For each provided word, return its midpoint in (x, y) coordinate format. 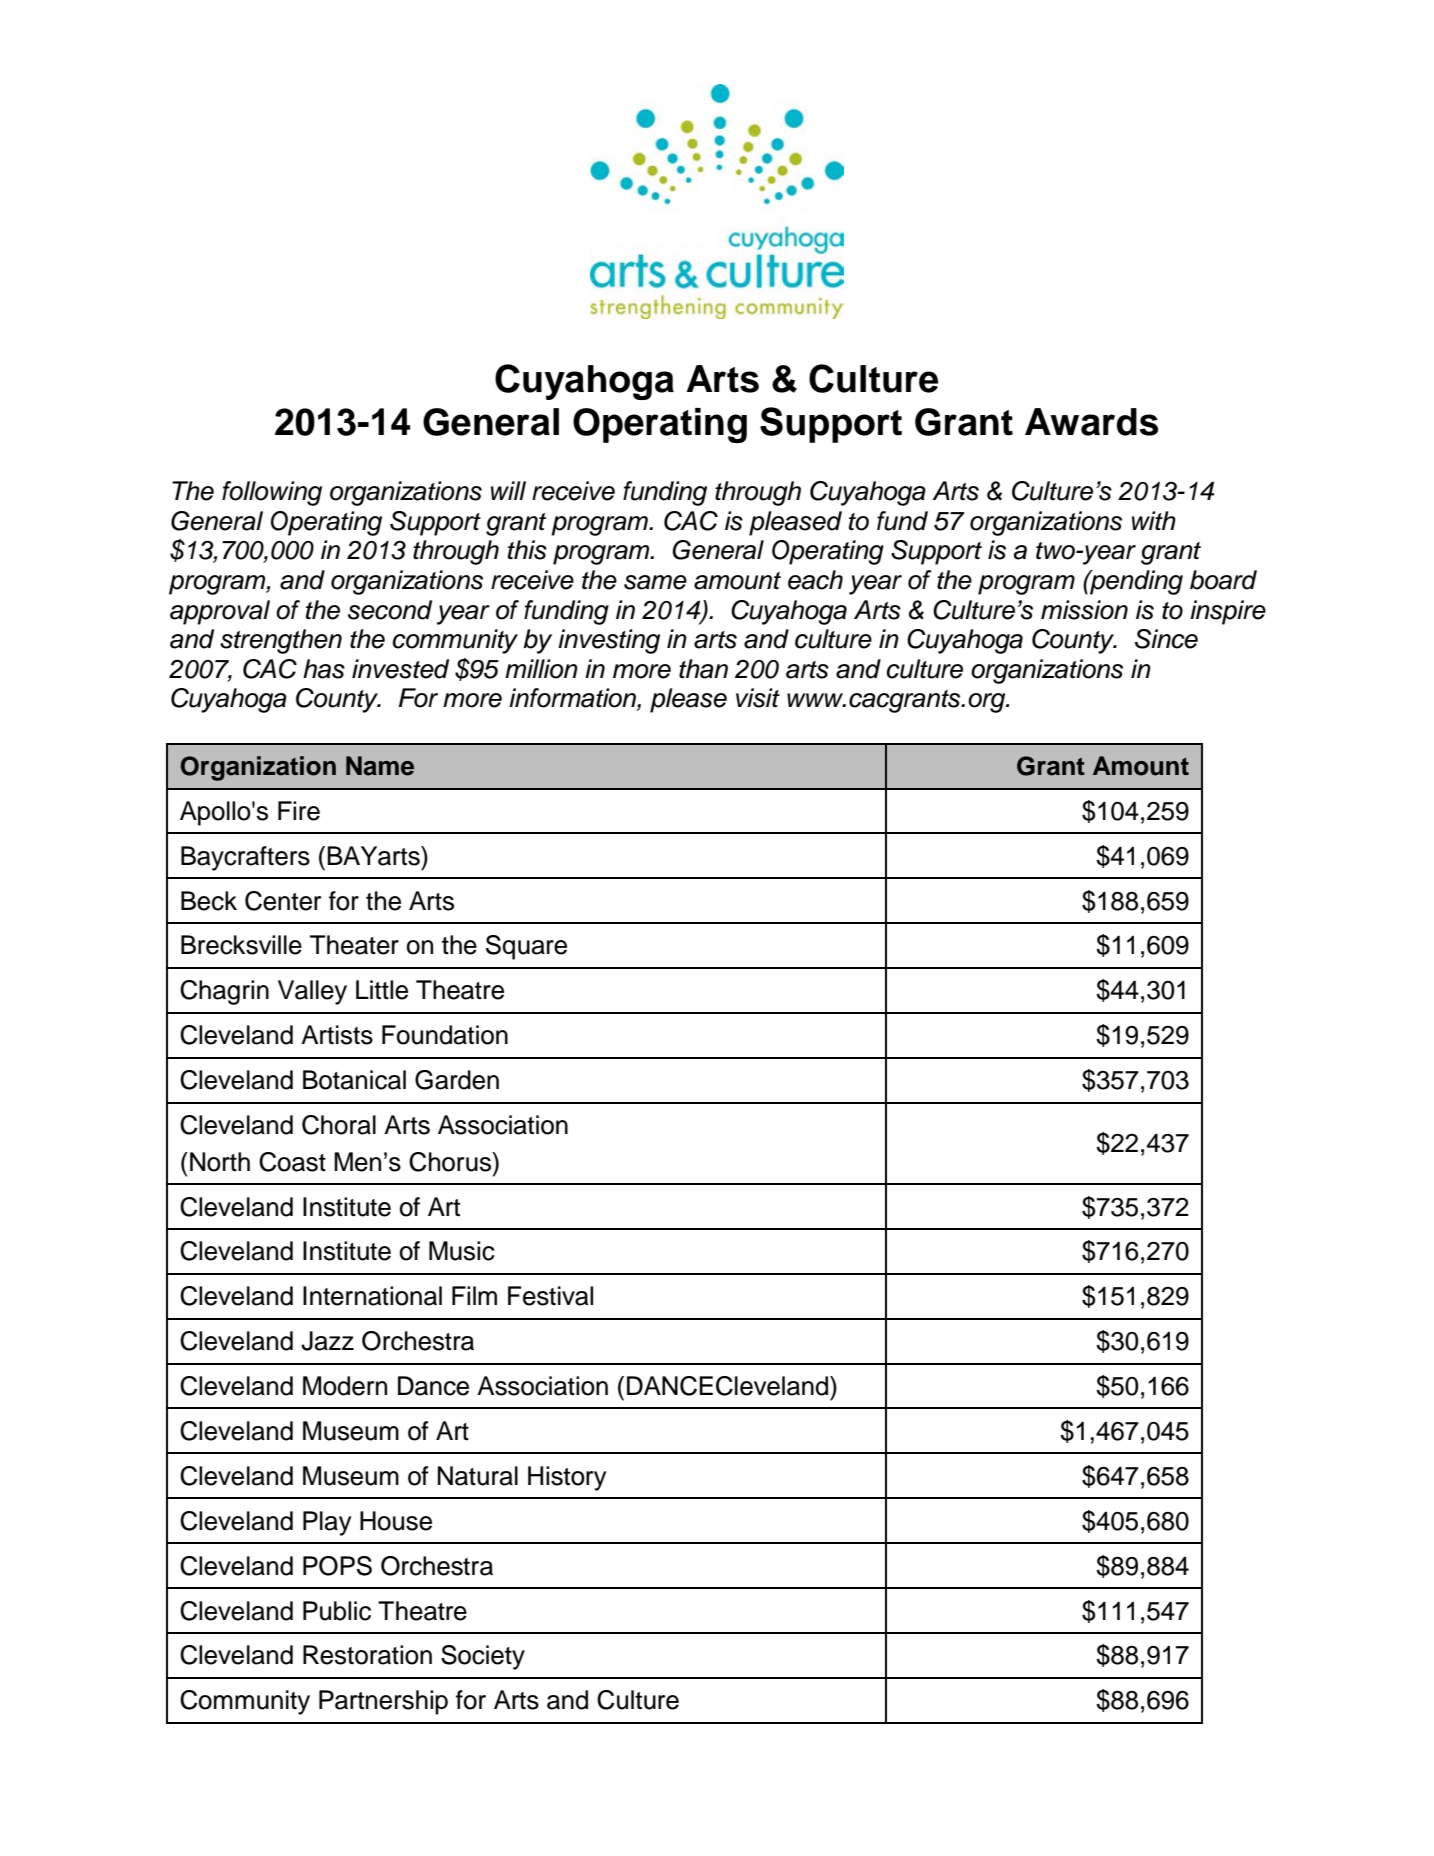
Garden (457, 1080)
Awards (1091, 422)
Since (1166, 639)
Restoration (367, 1655)
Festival (550, 1296)
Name (380, 766)
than (703, 669)
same (655, 582)
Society (483, 1657)
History (567, 1478)
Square (526, 947)
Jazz (327, 1341)
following (272, 493)
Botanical (354, 1080)
